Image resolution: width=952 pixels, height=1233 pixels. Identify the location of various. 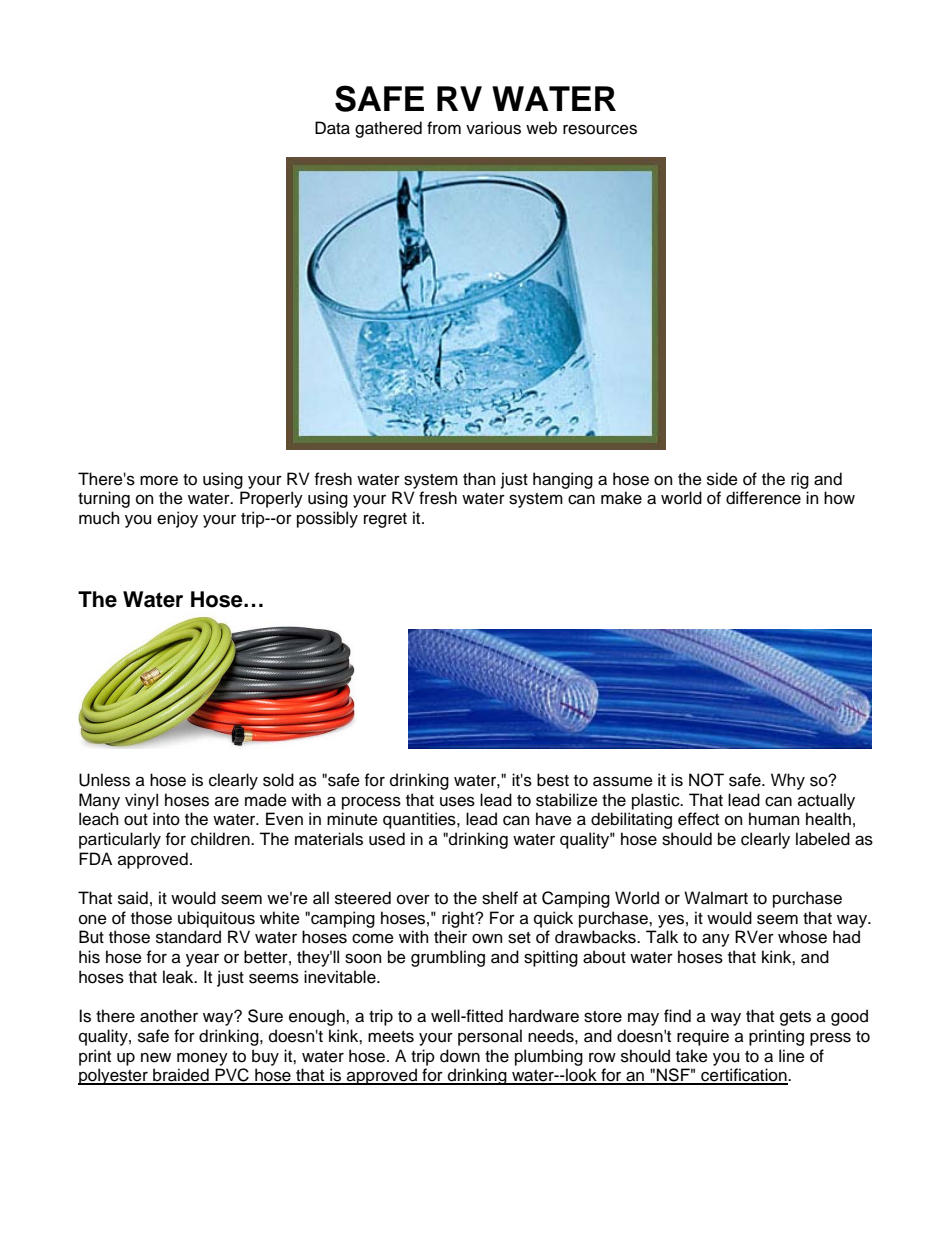
(493, 128).
